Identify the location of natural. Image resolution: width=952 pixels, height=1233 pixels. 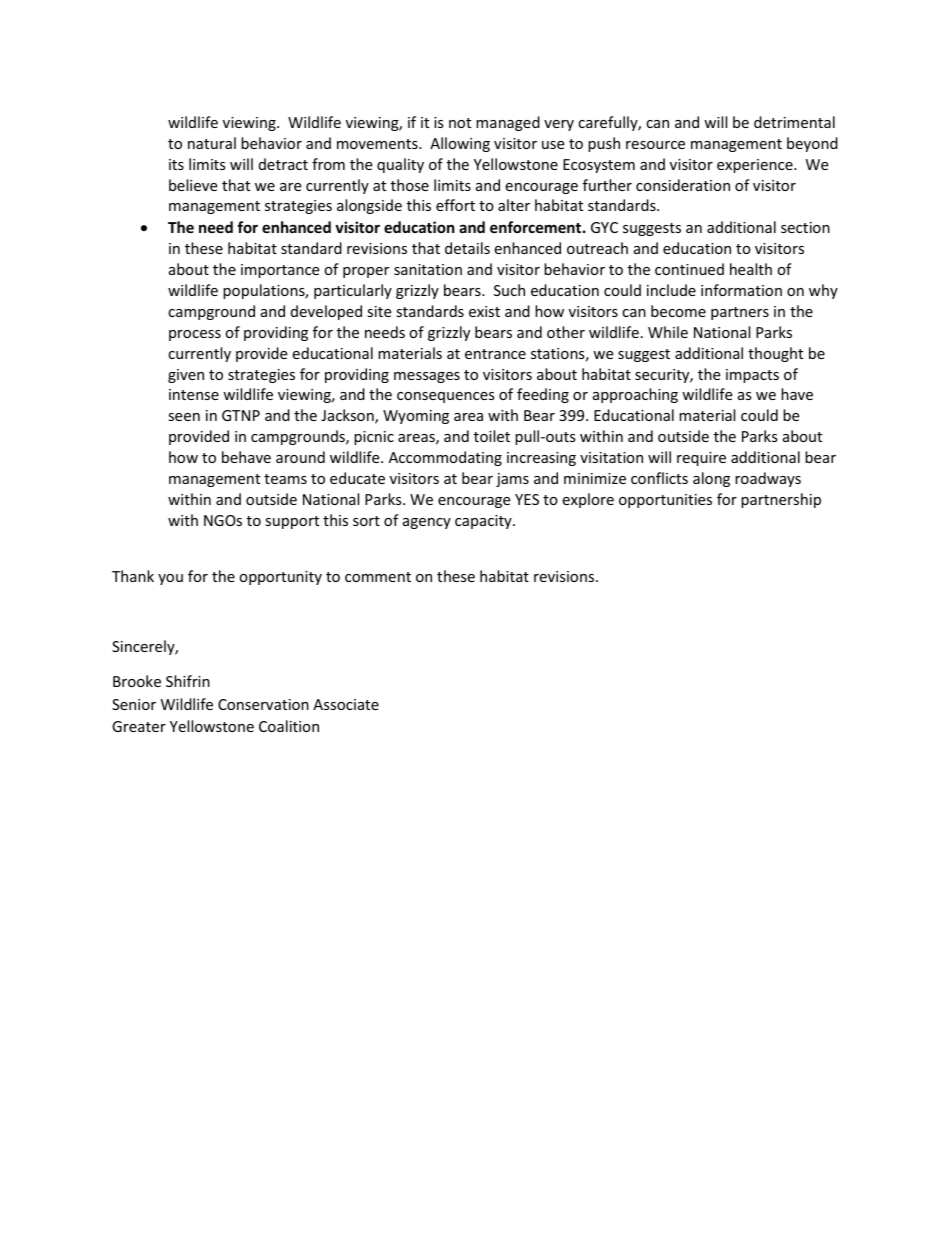
(212, 143).
